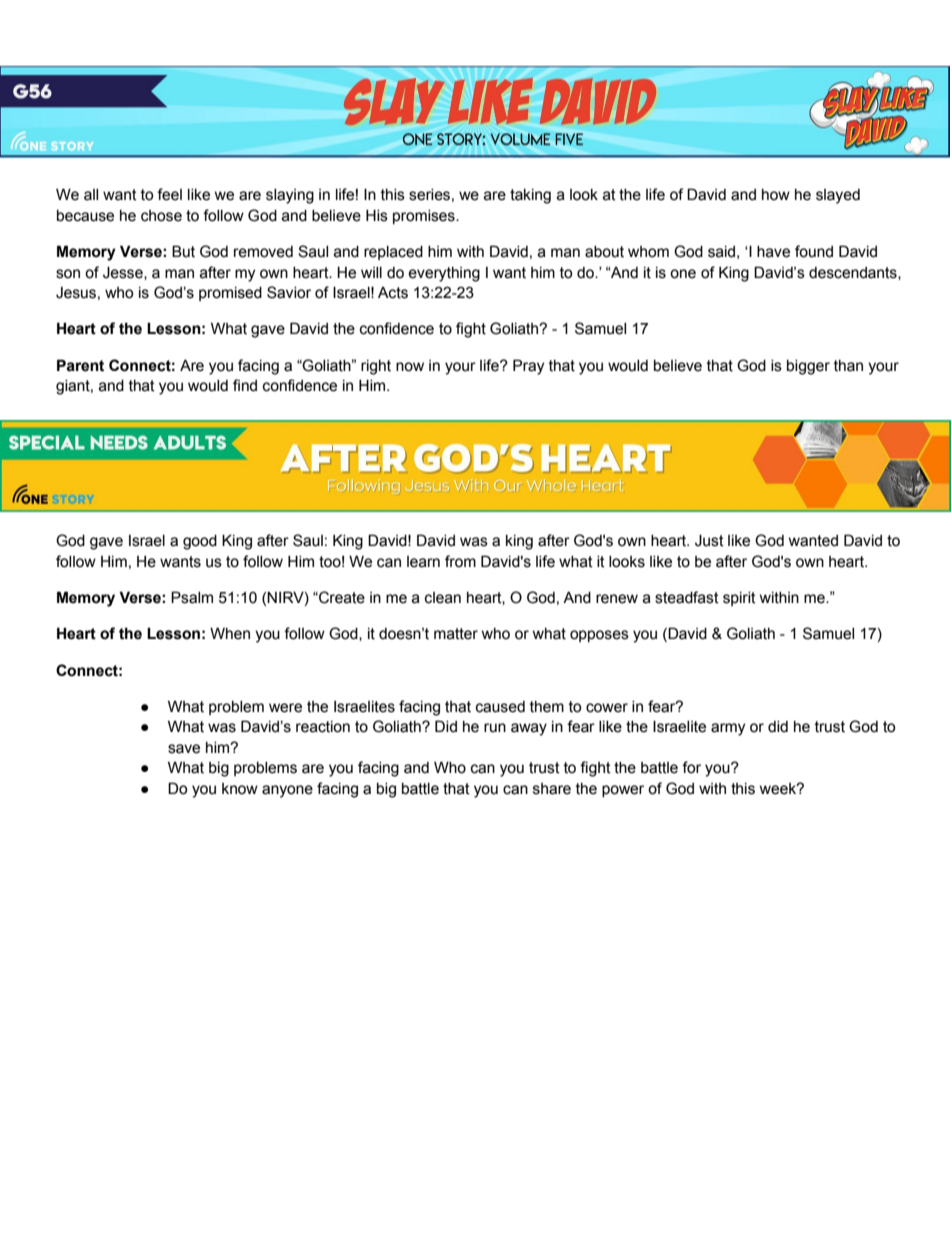 This image has width=952, height=1233. I want to click on Just, so click(709, 540).
